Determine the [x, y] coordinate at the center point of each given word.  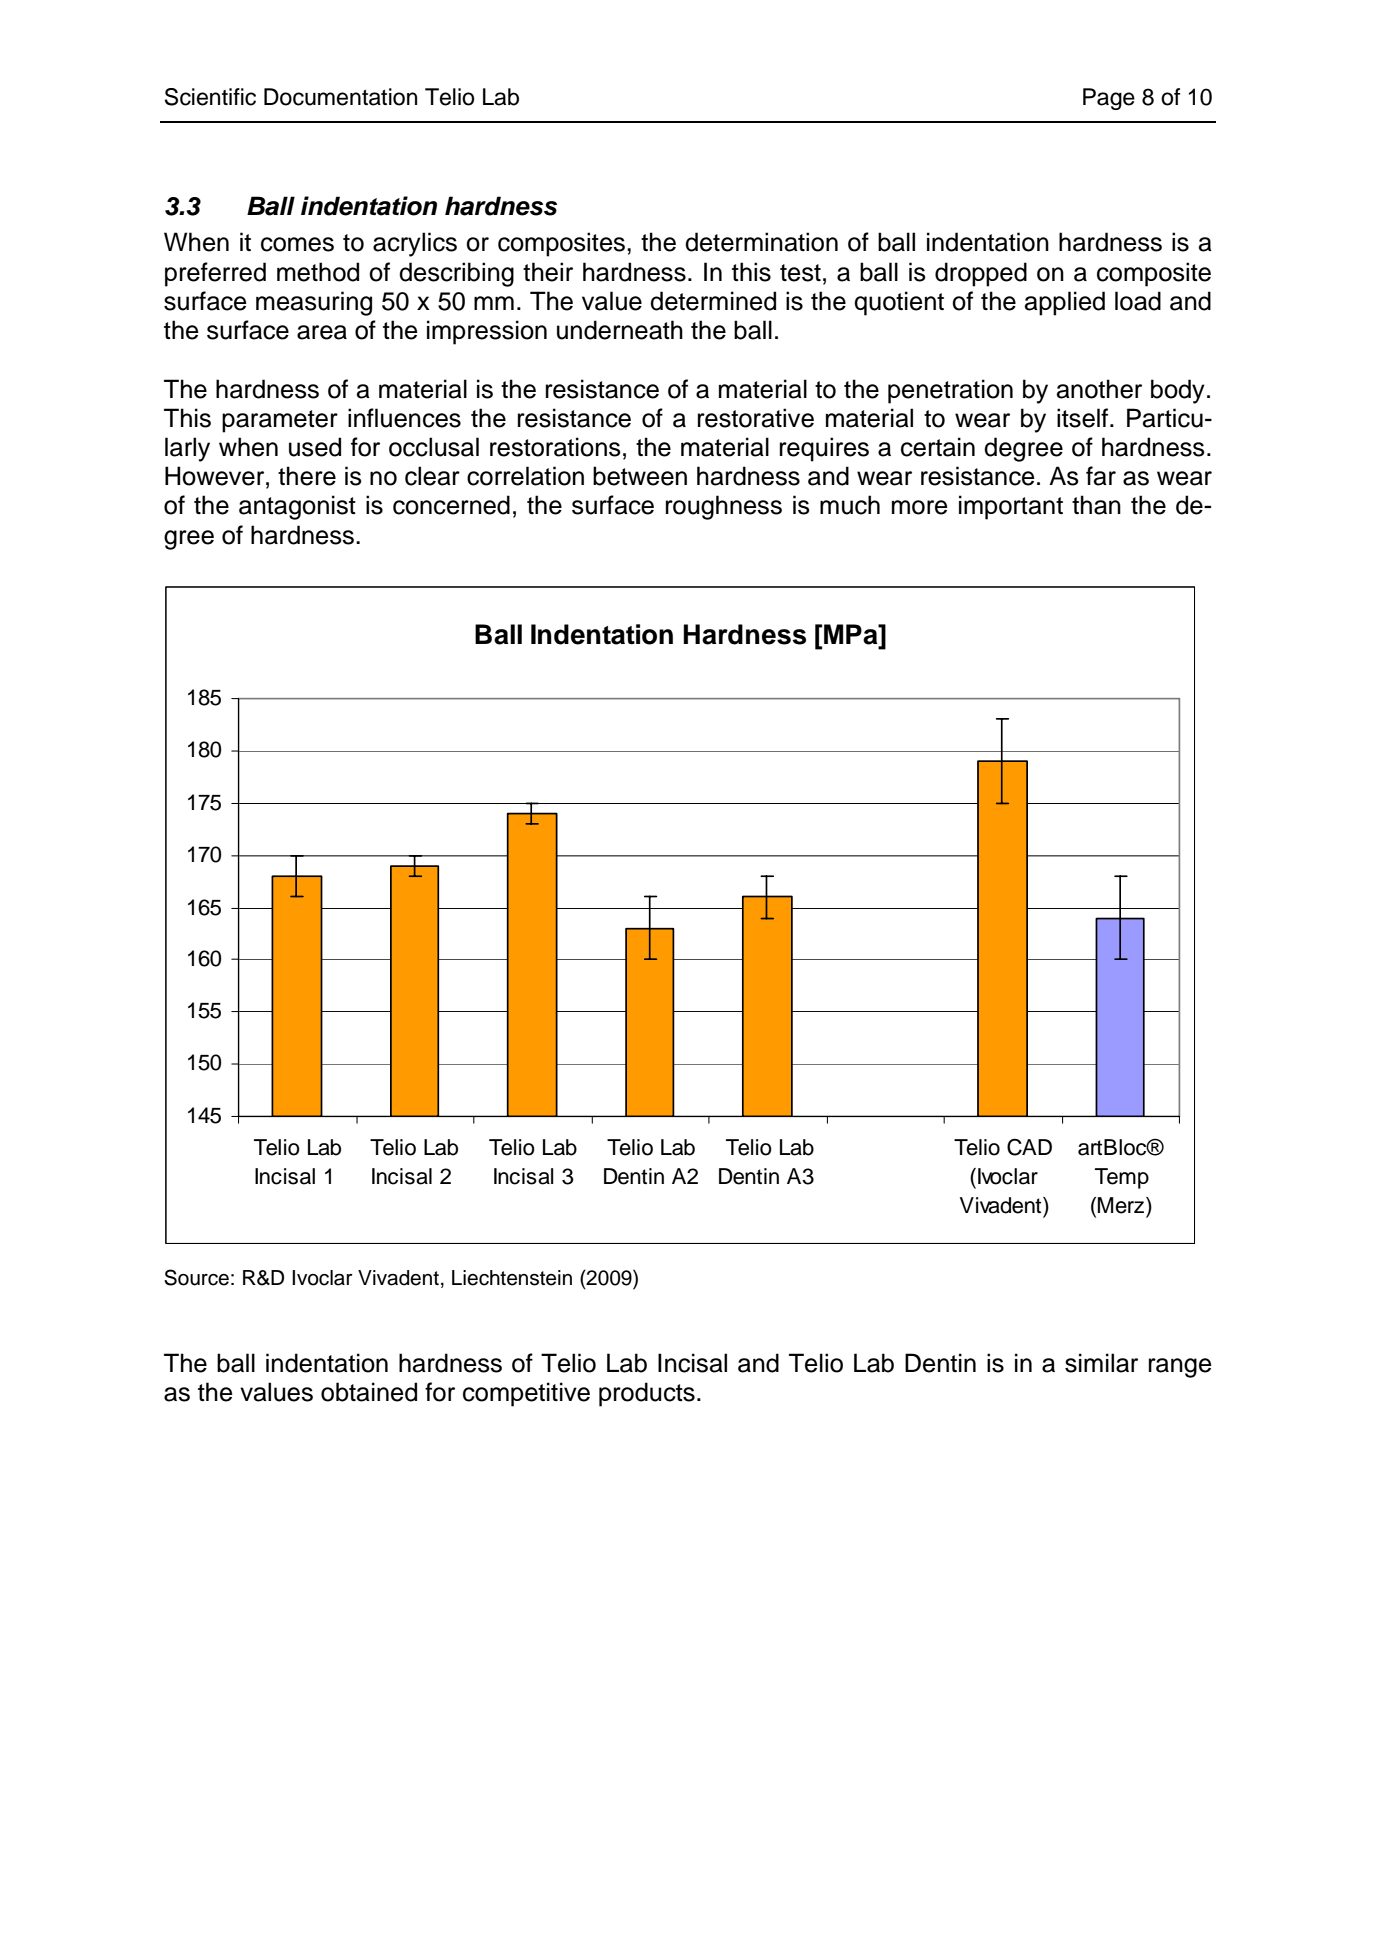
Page [1109, 99]
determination [761, 242]
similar [1101, 1363]
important [1011, 507]
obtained [369, 1392]
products [647, 1394]
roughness [724, 507]
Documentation [340, 97]
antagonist [297, 507]
